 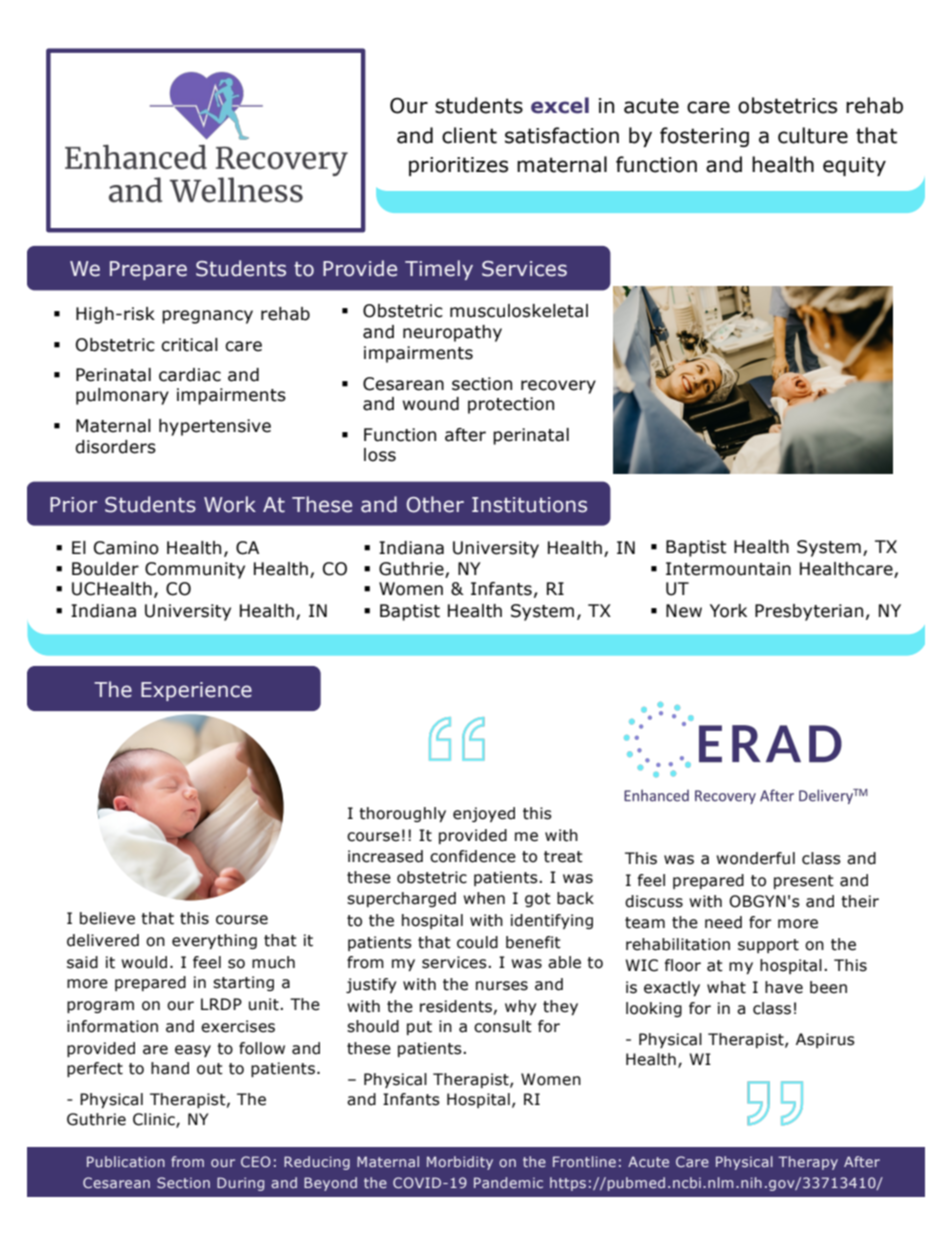 What do you see at coordinates (190, 375) in the screenshot?
I see `cardiac` at bounding box center [190, 375].
